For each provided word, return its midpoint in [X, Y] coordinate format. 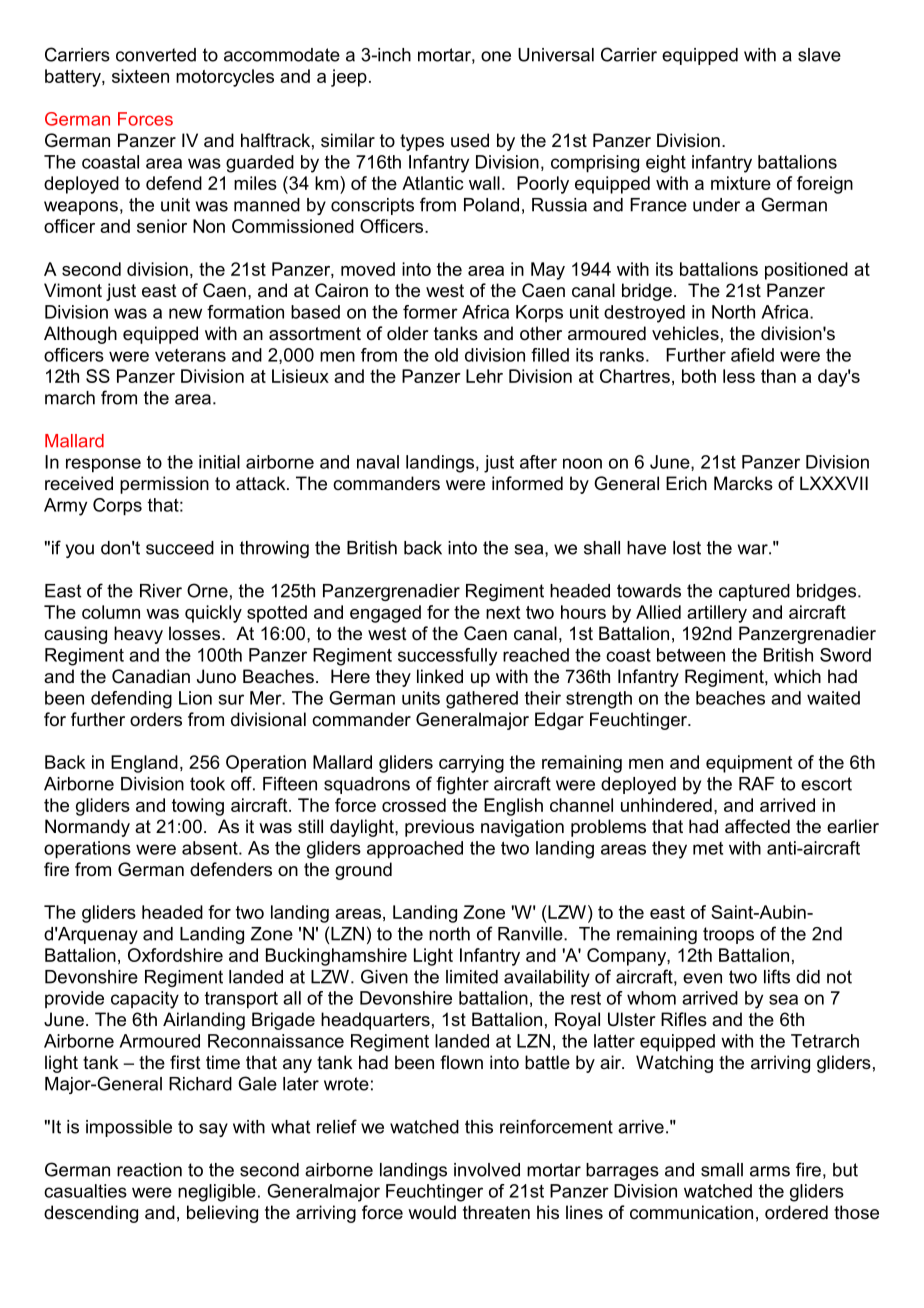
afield [752, 355]
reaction [149, 1170]
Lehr [484, 376]
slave [819, 55]
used [470, 140]
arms [770, 1171]
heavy [138, 635]
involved [487, 1170]
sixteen [140, 76]
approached [415, 850]
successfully [447, 657]
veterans [190, 355]
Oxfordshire [175, 955]
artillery [717, 614]
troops [728, 935]
